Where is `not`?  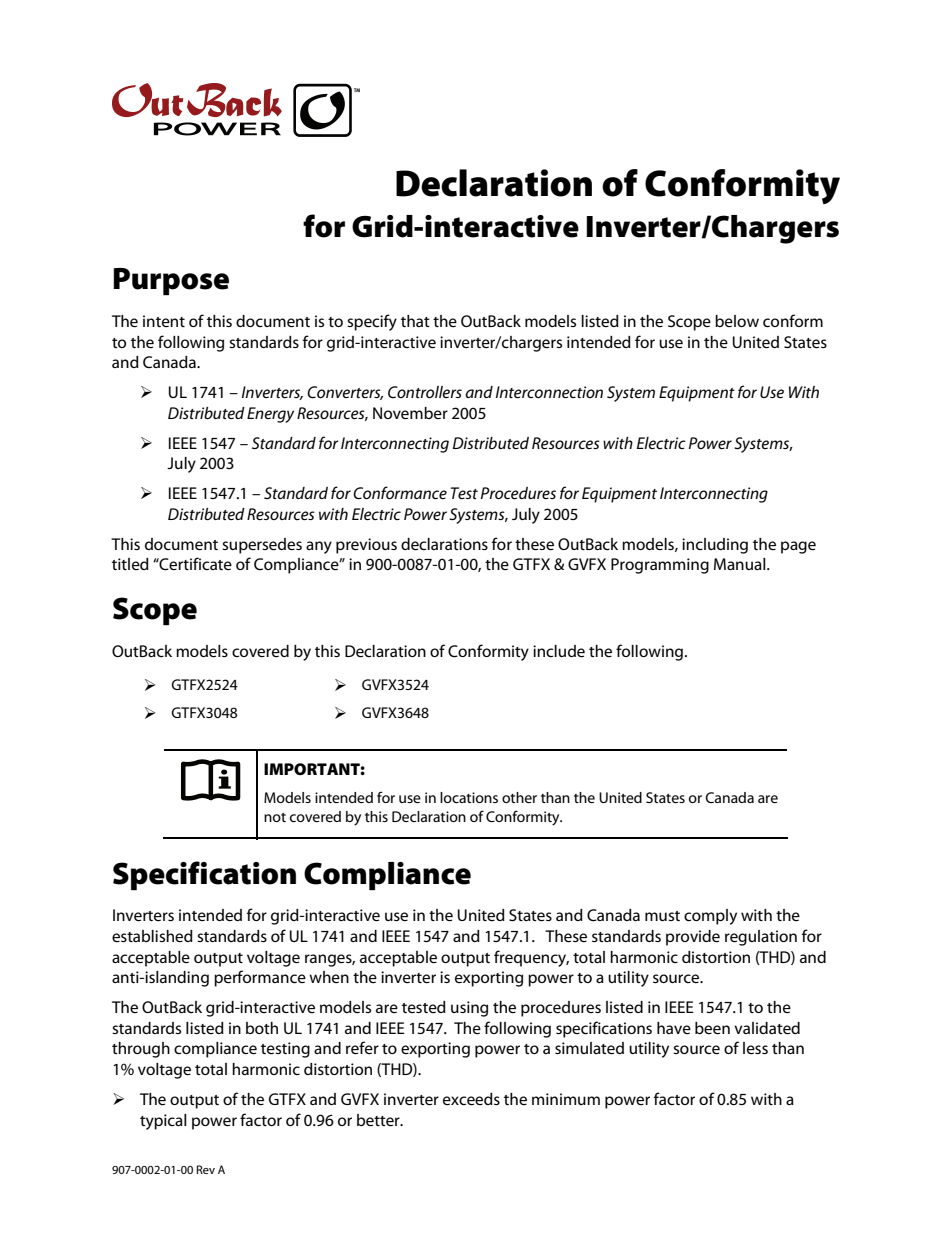
not is located at coordinates (275, 817).
